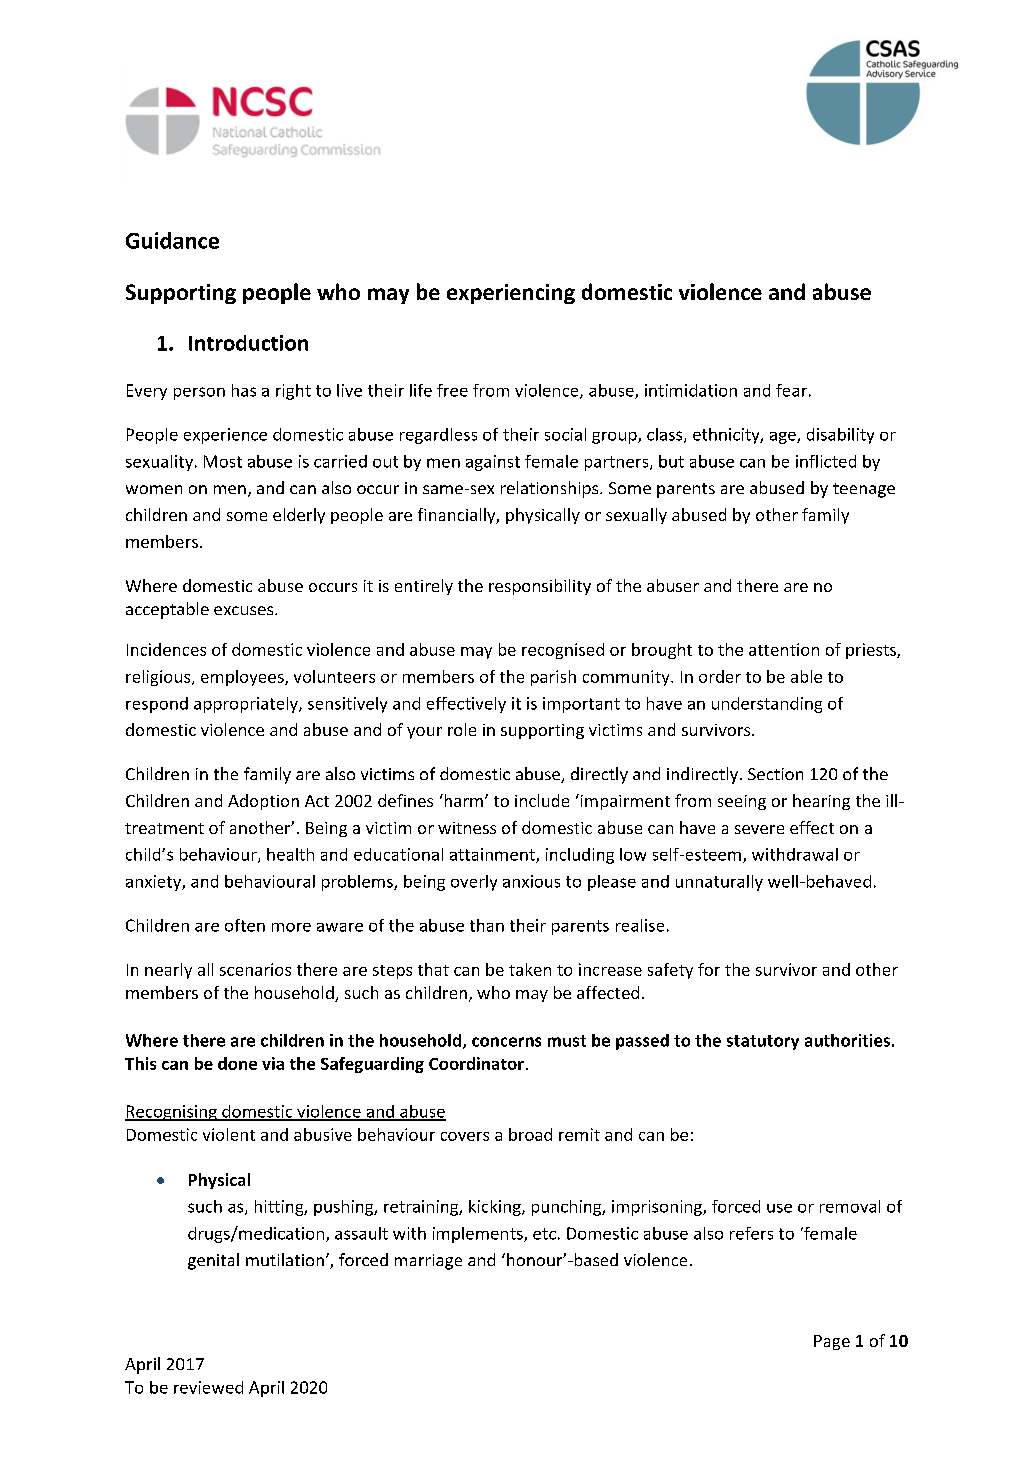 This screenshot has height=1460, width=1033. What do you see at coordinates (767, 705) in the screenshot?
I see `understanding` at bounding box center [767, 705].
